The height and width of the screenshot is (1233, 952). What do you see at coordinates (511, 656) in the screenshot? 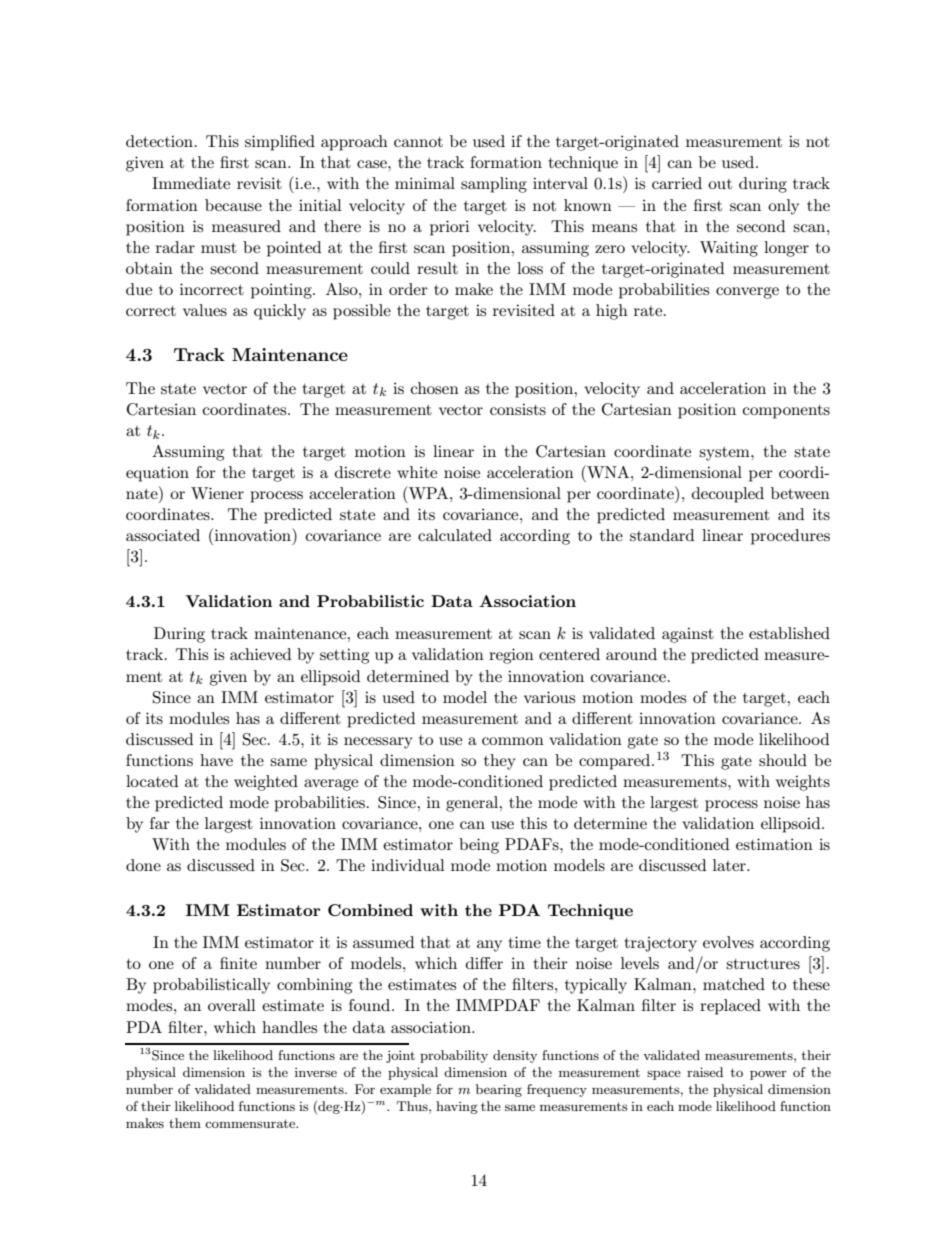
I see `region` at bounding box center [511, 656].
